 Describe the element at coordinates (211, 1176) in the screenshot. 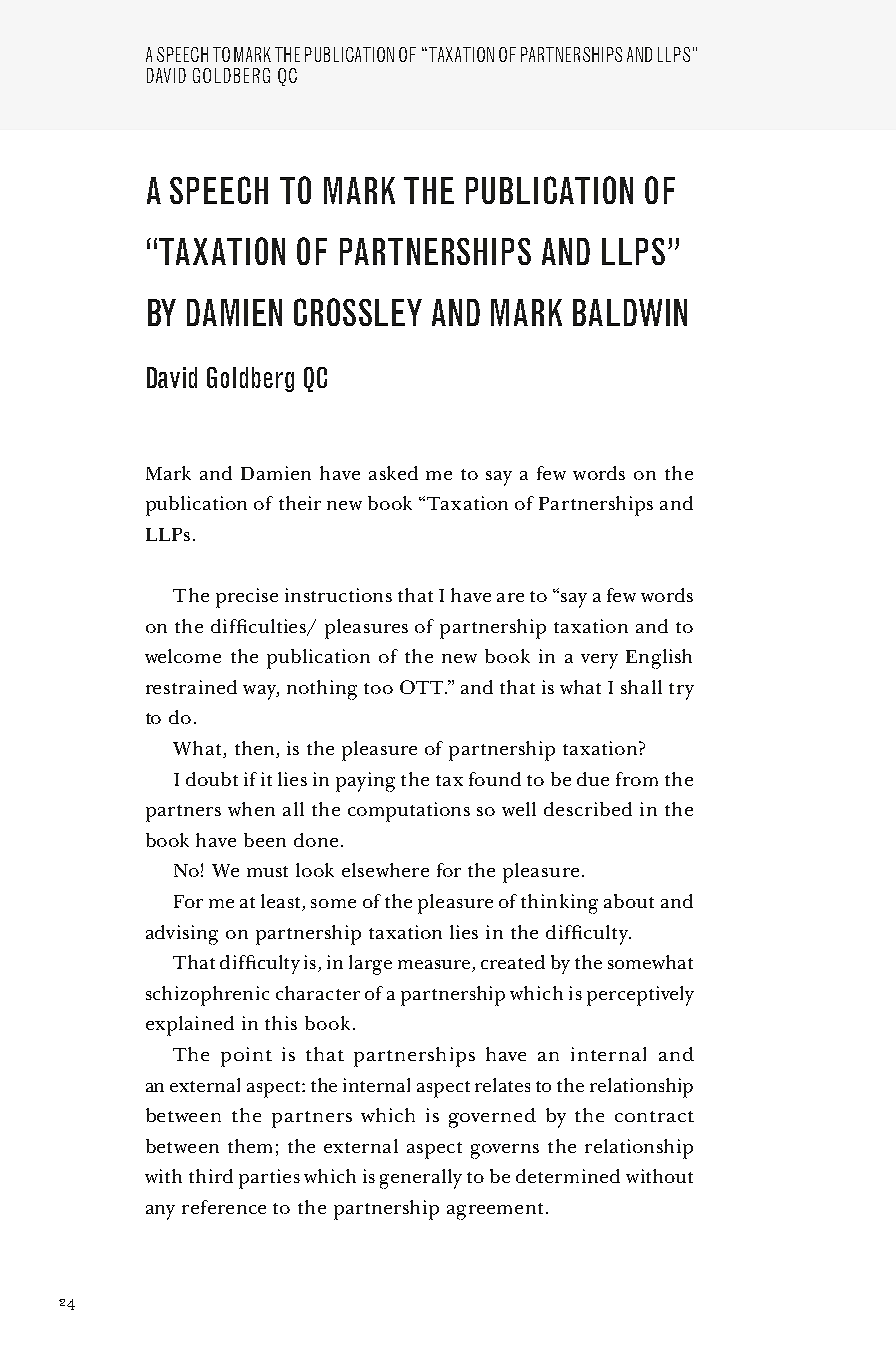

I see `third` at that location.
